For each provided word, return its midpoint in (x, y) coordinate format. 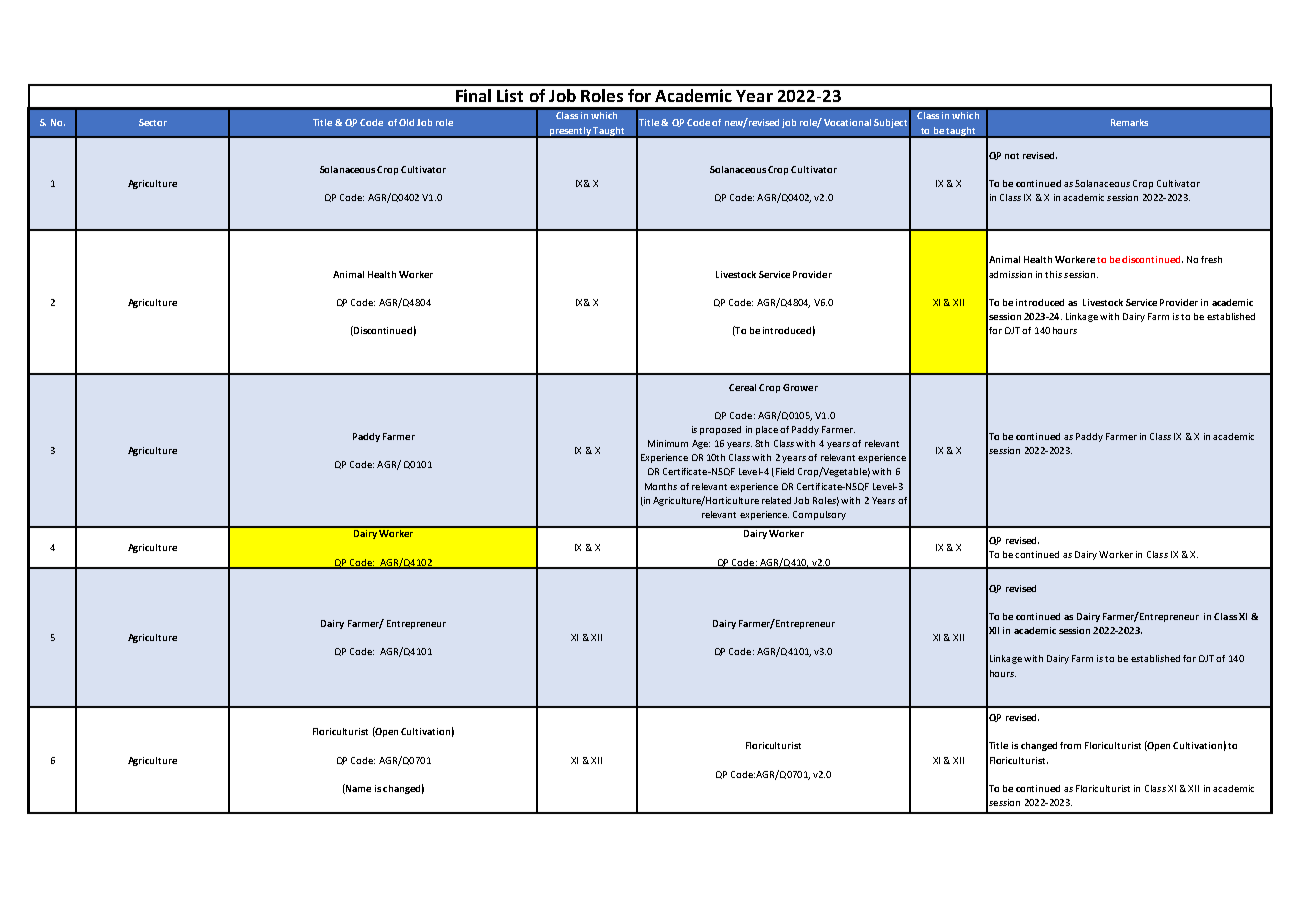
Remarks (1129, 122)
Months (661, 486)
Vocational (847, 122)
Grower (800, 387)
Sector (153, 122)
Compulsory (819, 515)
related (776, 500)
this (1053, 274)
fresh (1211, 259)
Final (473, 95)
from (1070, 745)
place (767, 430)
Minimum (668, 443)
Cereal (742, 387)
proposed (720, 430)
